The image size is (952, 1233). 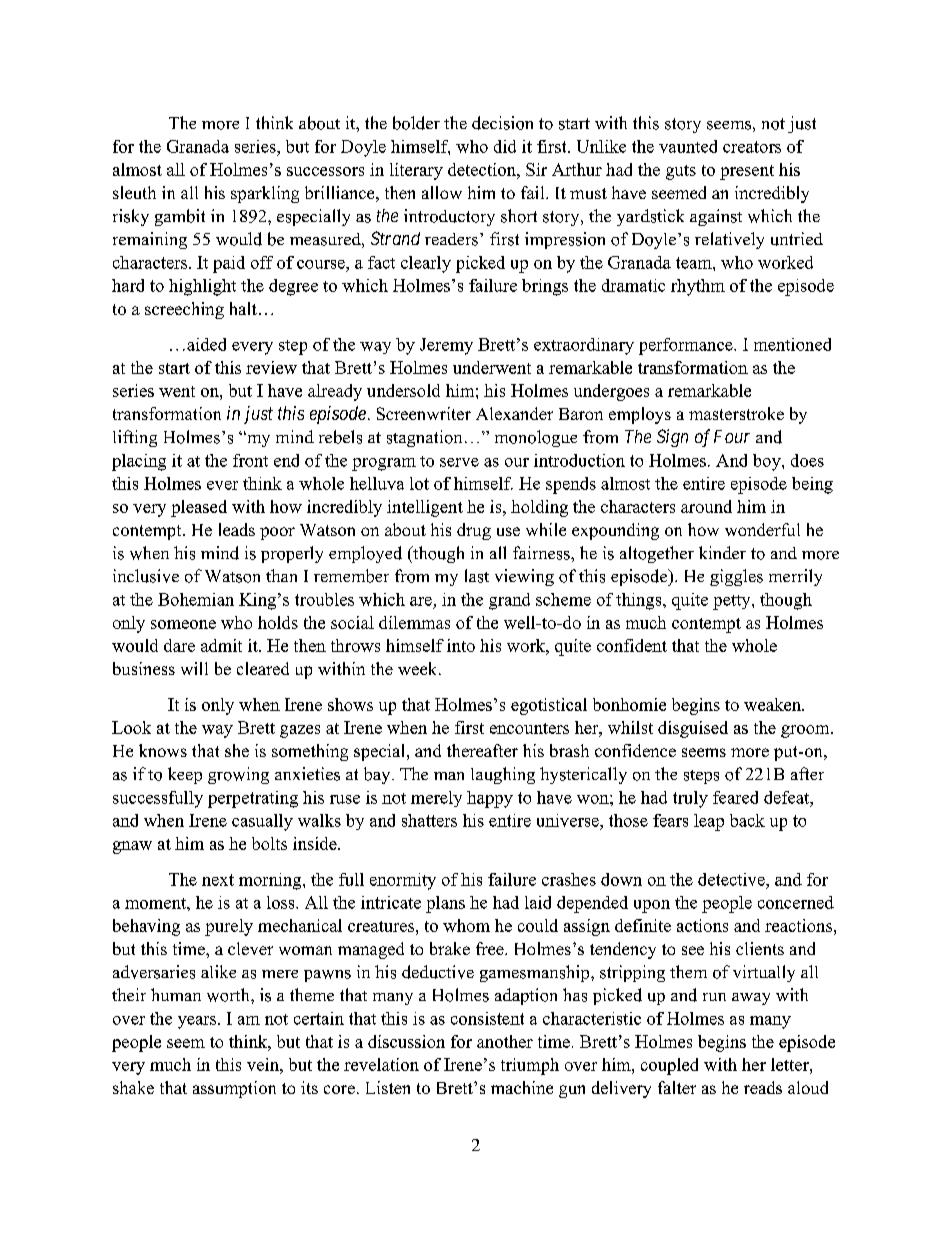 I want to click on another, so click(x=505, y=1041).
